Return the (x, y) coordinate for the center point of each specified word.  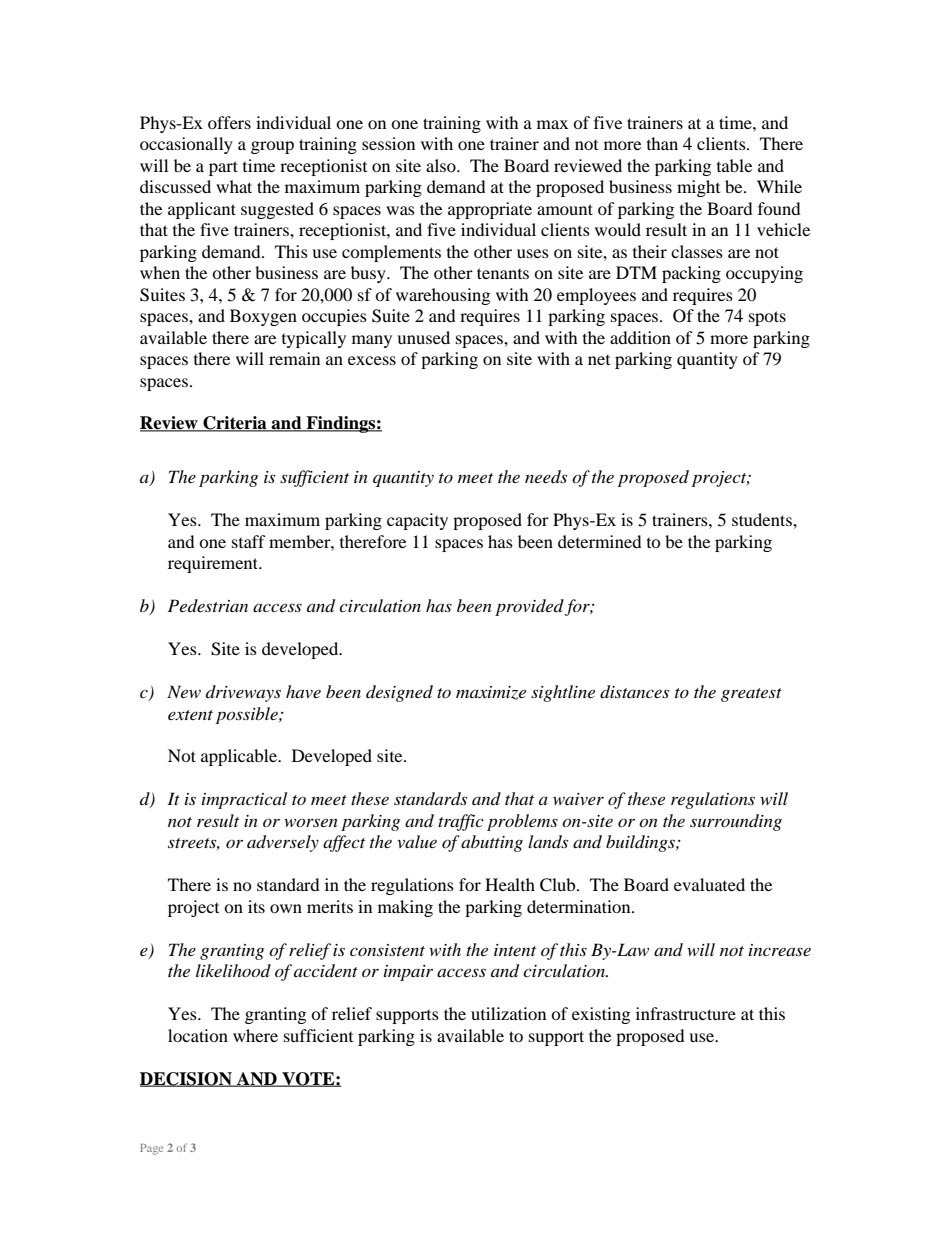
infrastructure (686, 1013)
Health (510, 884)
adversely (283, 843)
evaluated (709, 884)
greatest (751, 695)
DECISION (187, 1079)
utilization (508, 1013)
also (442, 165)
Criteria (235, 424)
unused (423, 337)
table (734, 165)
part (223, 168)
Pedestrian (208, 605)
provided (529, 607)
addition (640, 337)
